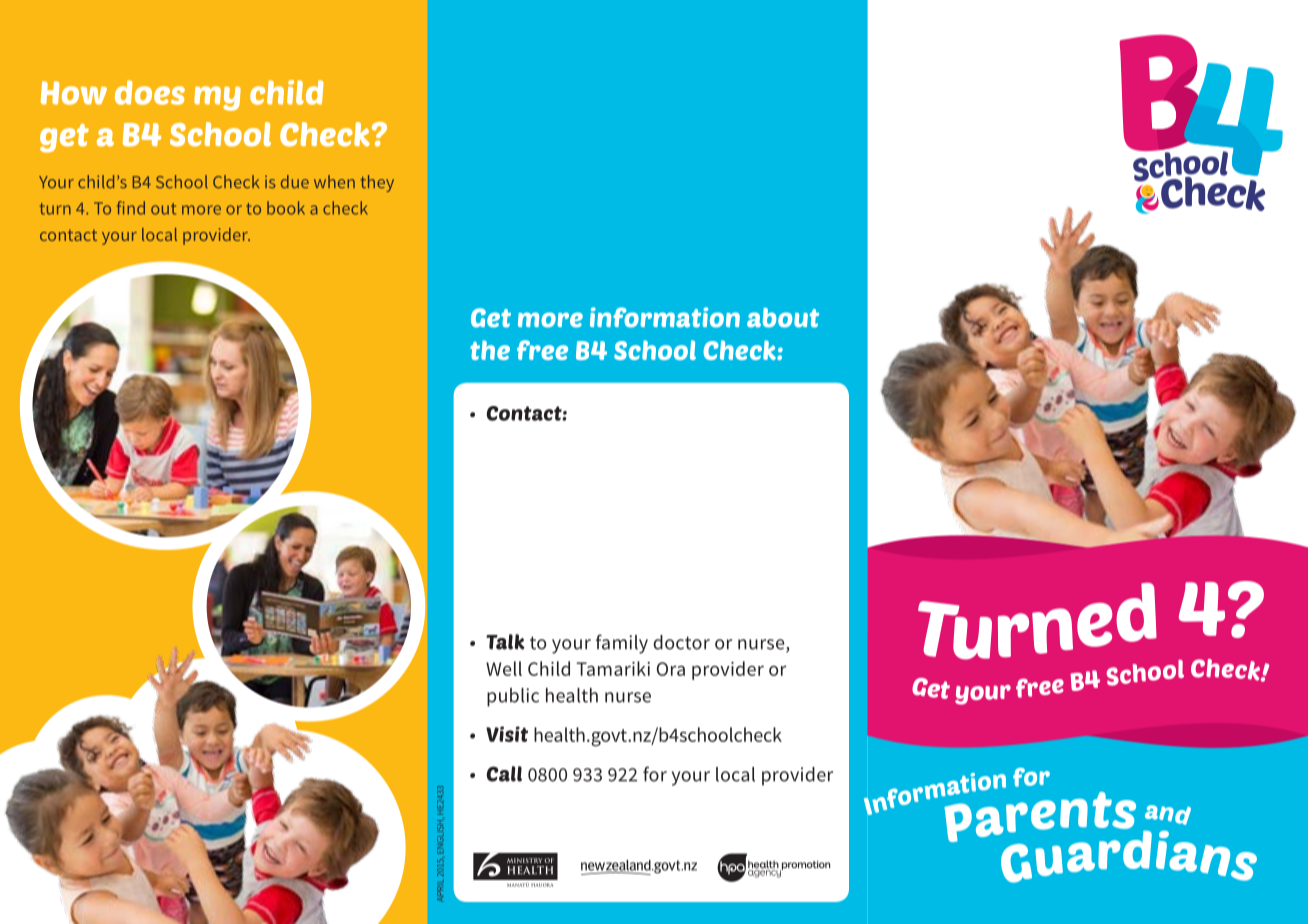 The height and width of the screenshot is (924, 1308). Describe the element at coordinates (504, 668) in the screenshot. I see `Well` at that location.
